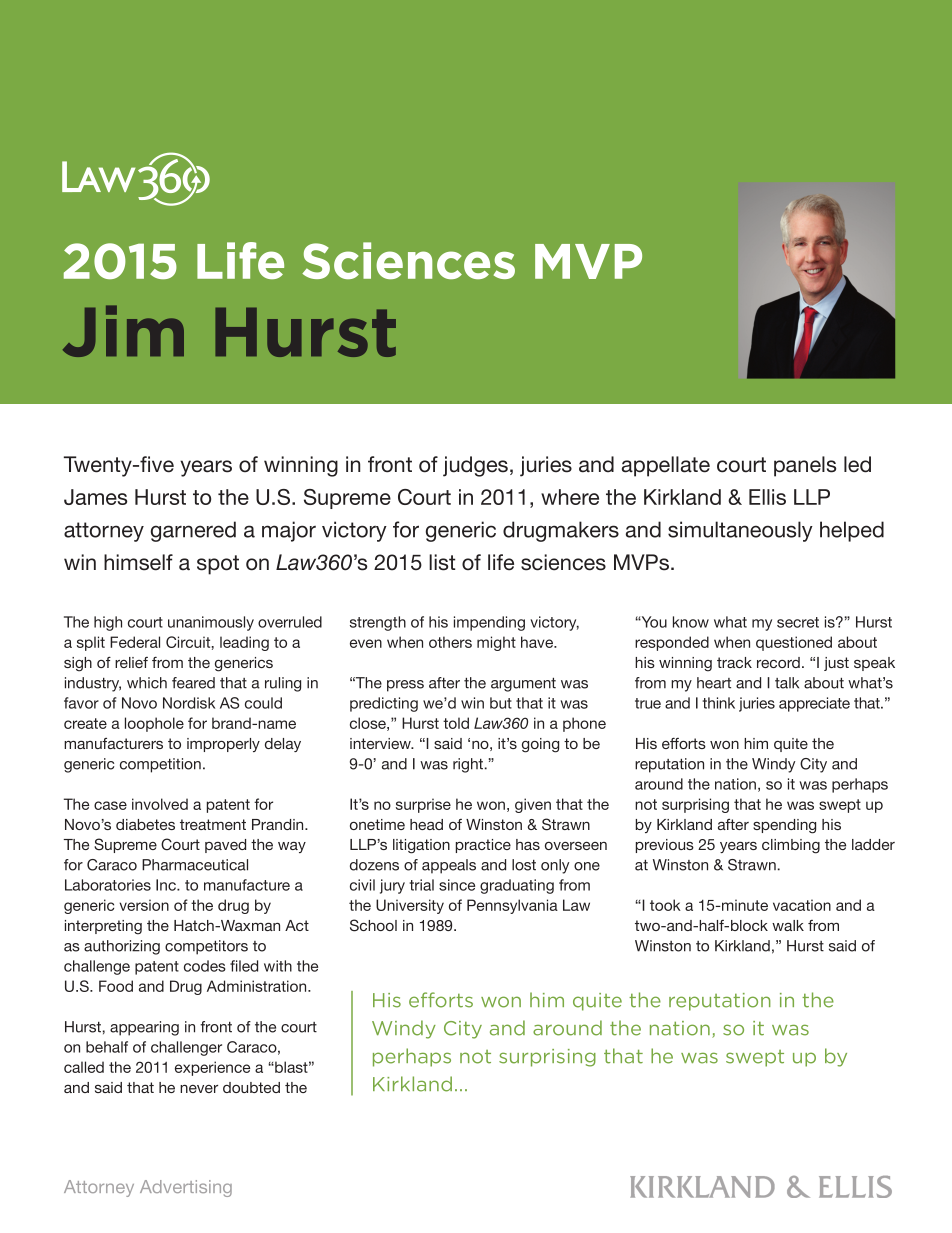  I want to click on talk, so click(787, 683).
